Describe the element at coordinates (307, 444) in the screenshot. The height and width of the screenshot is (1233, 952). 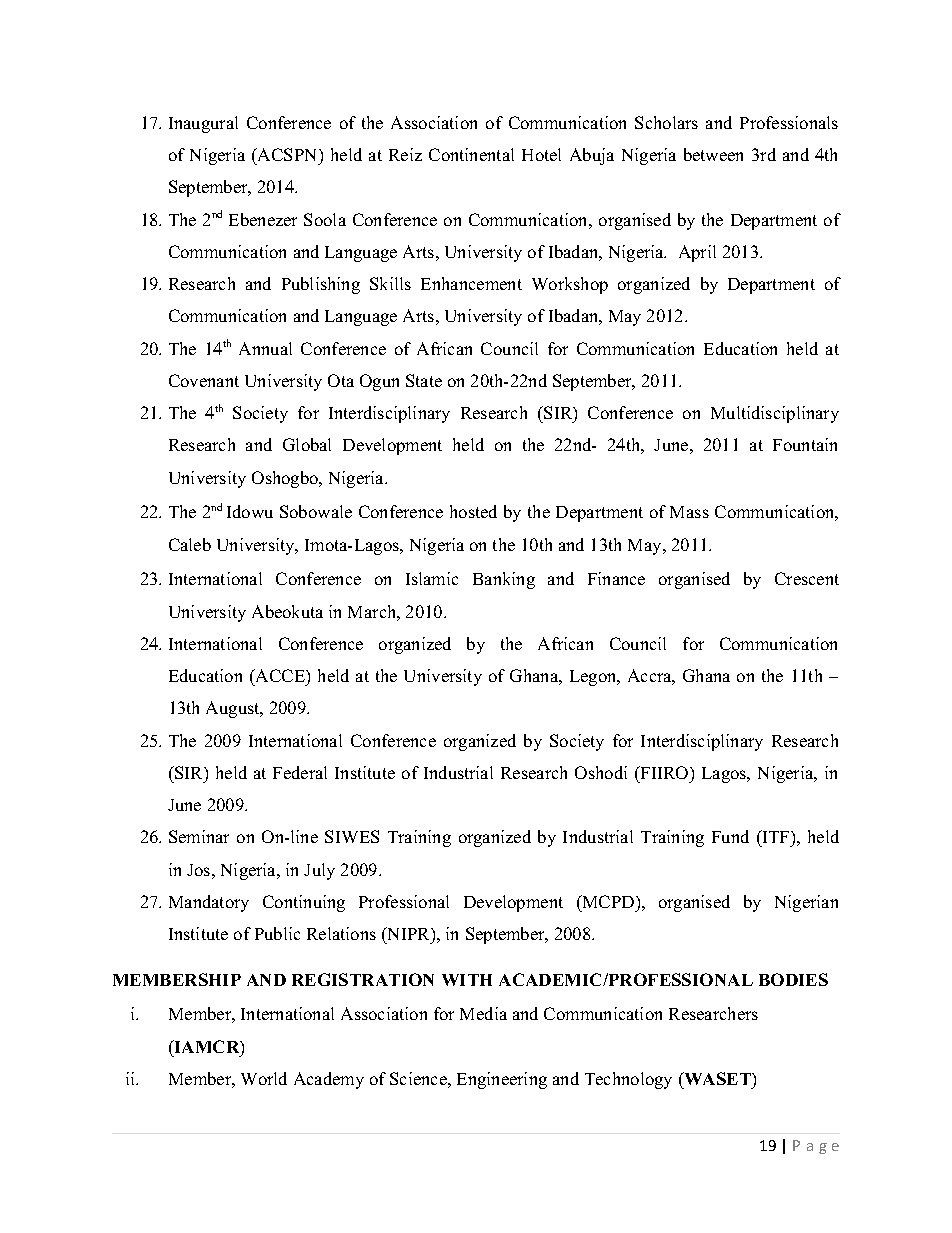
I see `Global` at that location.
